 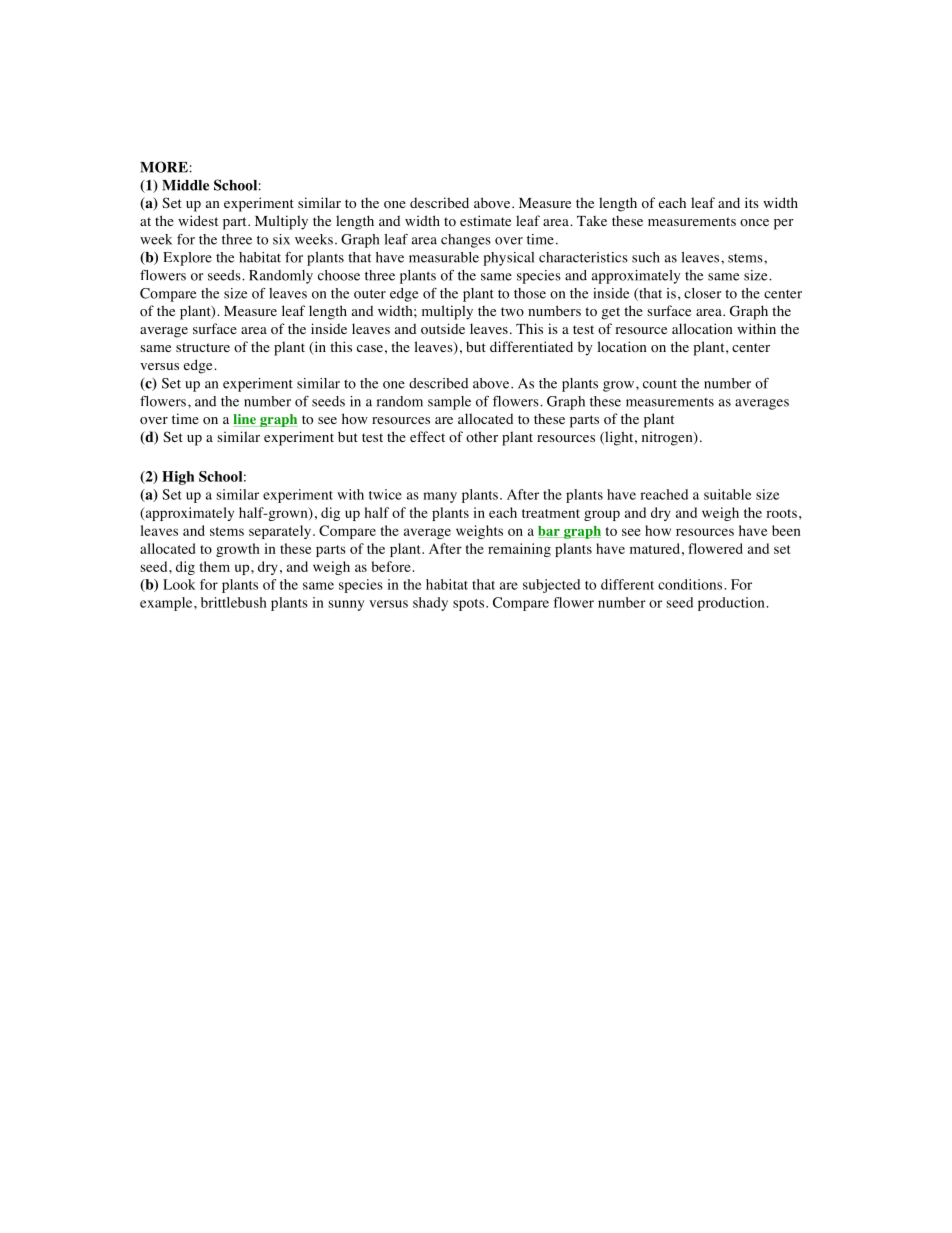 I want to click on count, so click(x=660, y=384).
